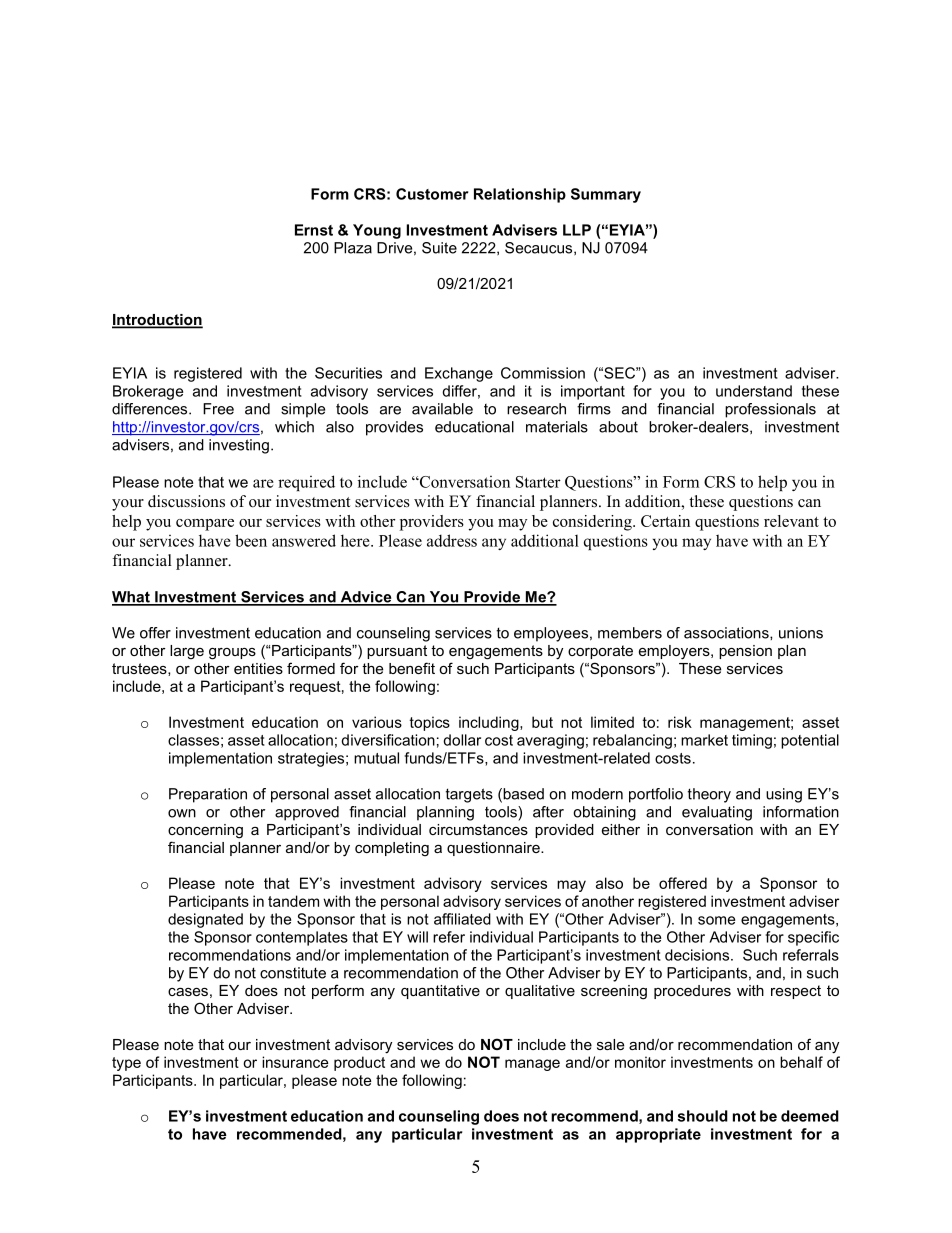 This screenshot has height=1233, width=952. Describe the element at coordinates (208, 795) in the screenshot. I see `Preparation` at that location.
